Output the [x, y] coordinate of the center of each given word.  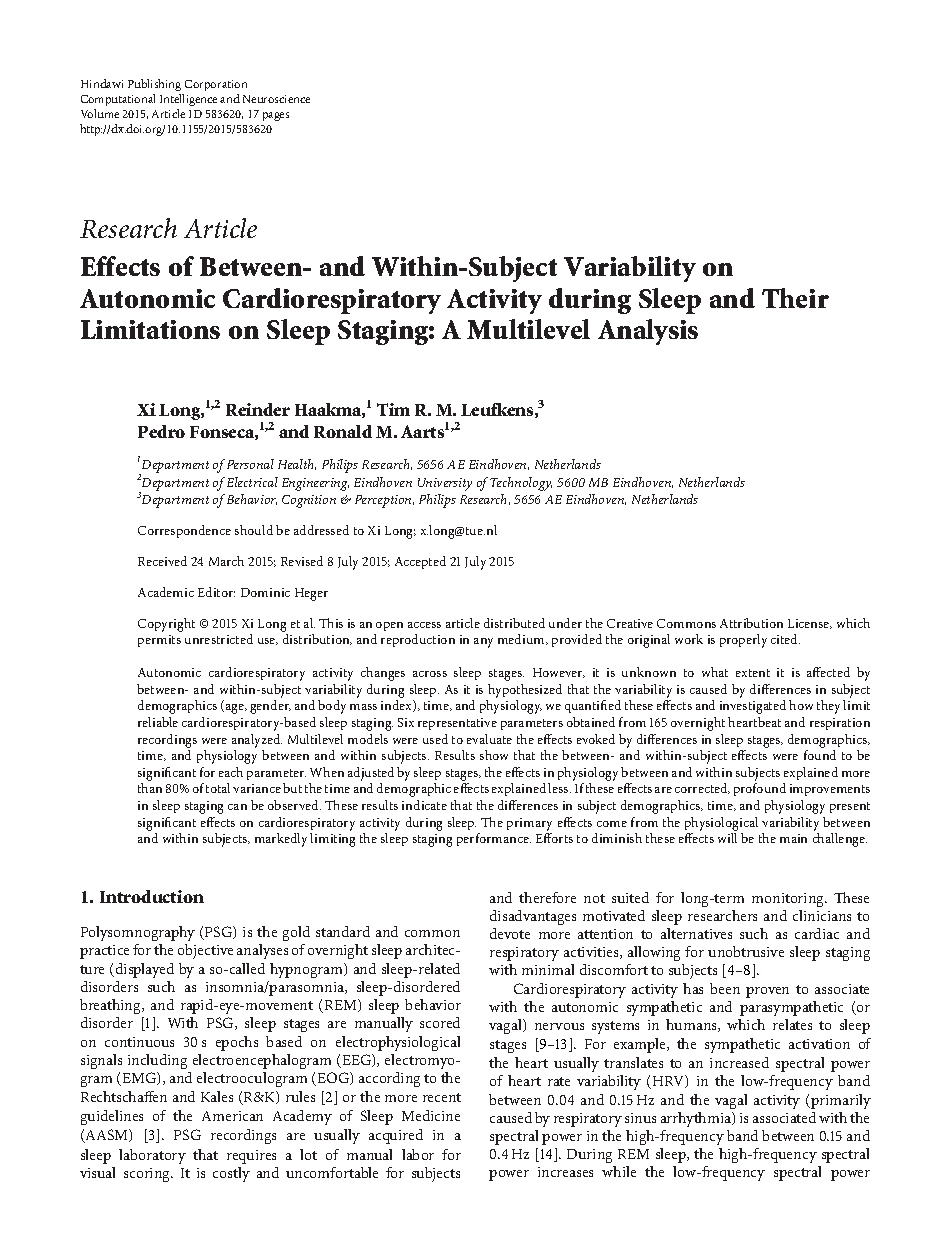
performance [494, 839]
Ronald [343, 431]
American [232, 1116]
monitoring [789, 900]
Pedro [161, 431]
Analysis [648, 332]
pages [276, 116]
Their [795, 298]
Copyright [166, 625]
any [483, 643]
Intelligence [188, 100]
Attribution [751, 623]
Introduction [152, 896]
